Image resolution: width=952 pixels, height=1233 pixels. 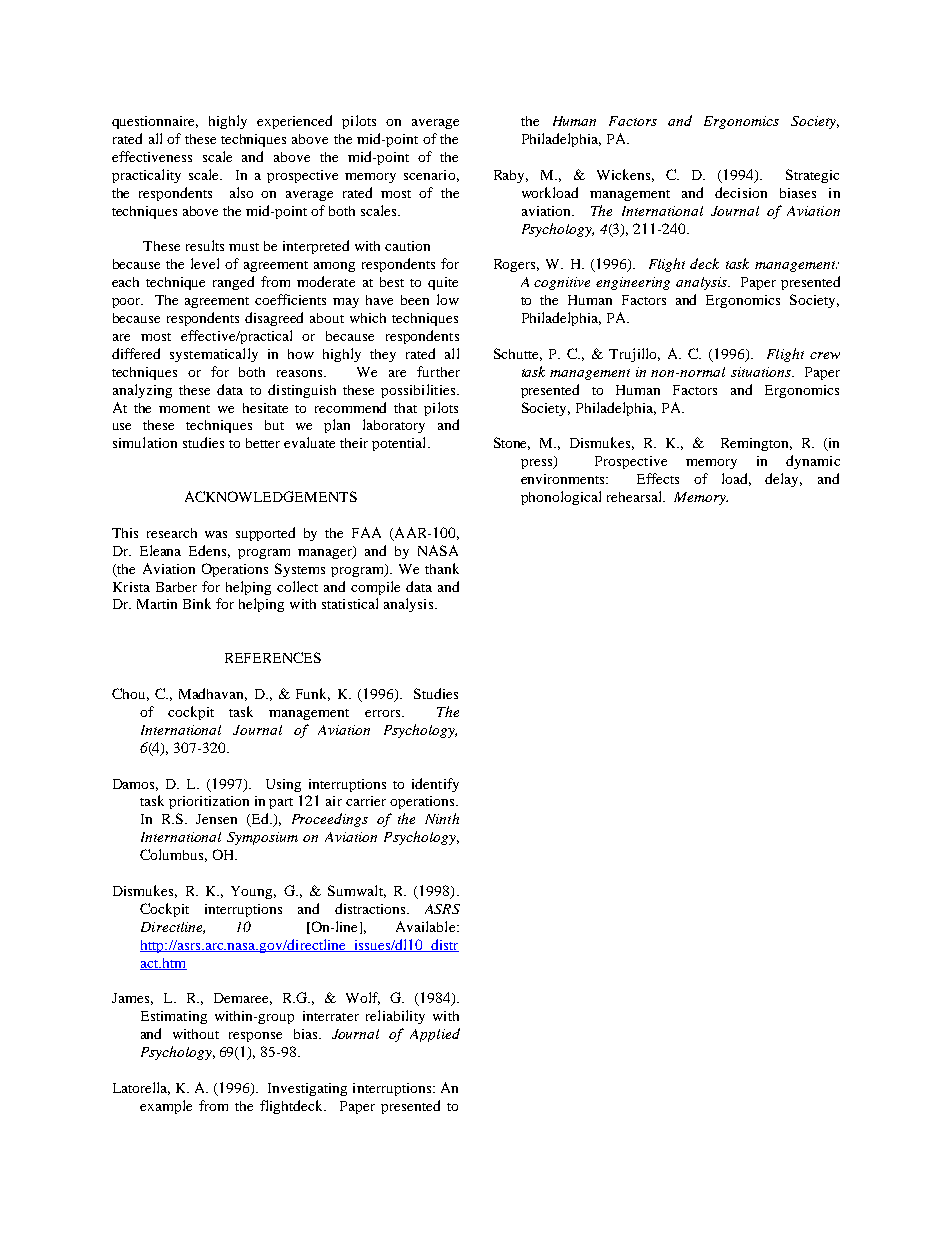 What do you see at coordinates (384, 713) in the page?
I see `errors` at bounding box center [384, 713].
